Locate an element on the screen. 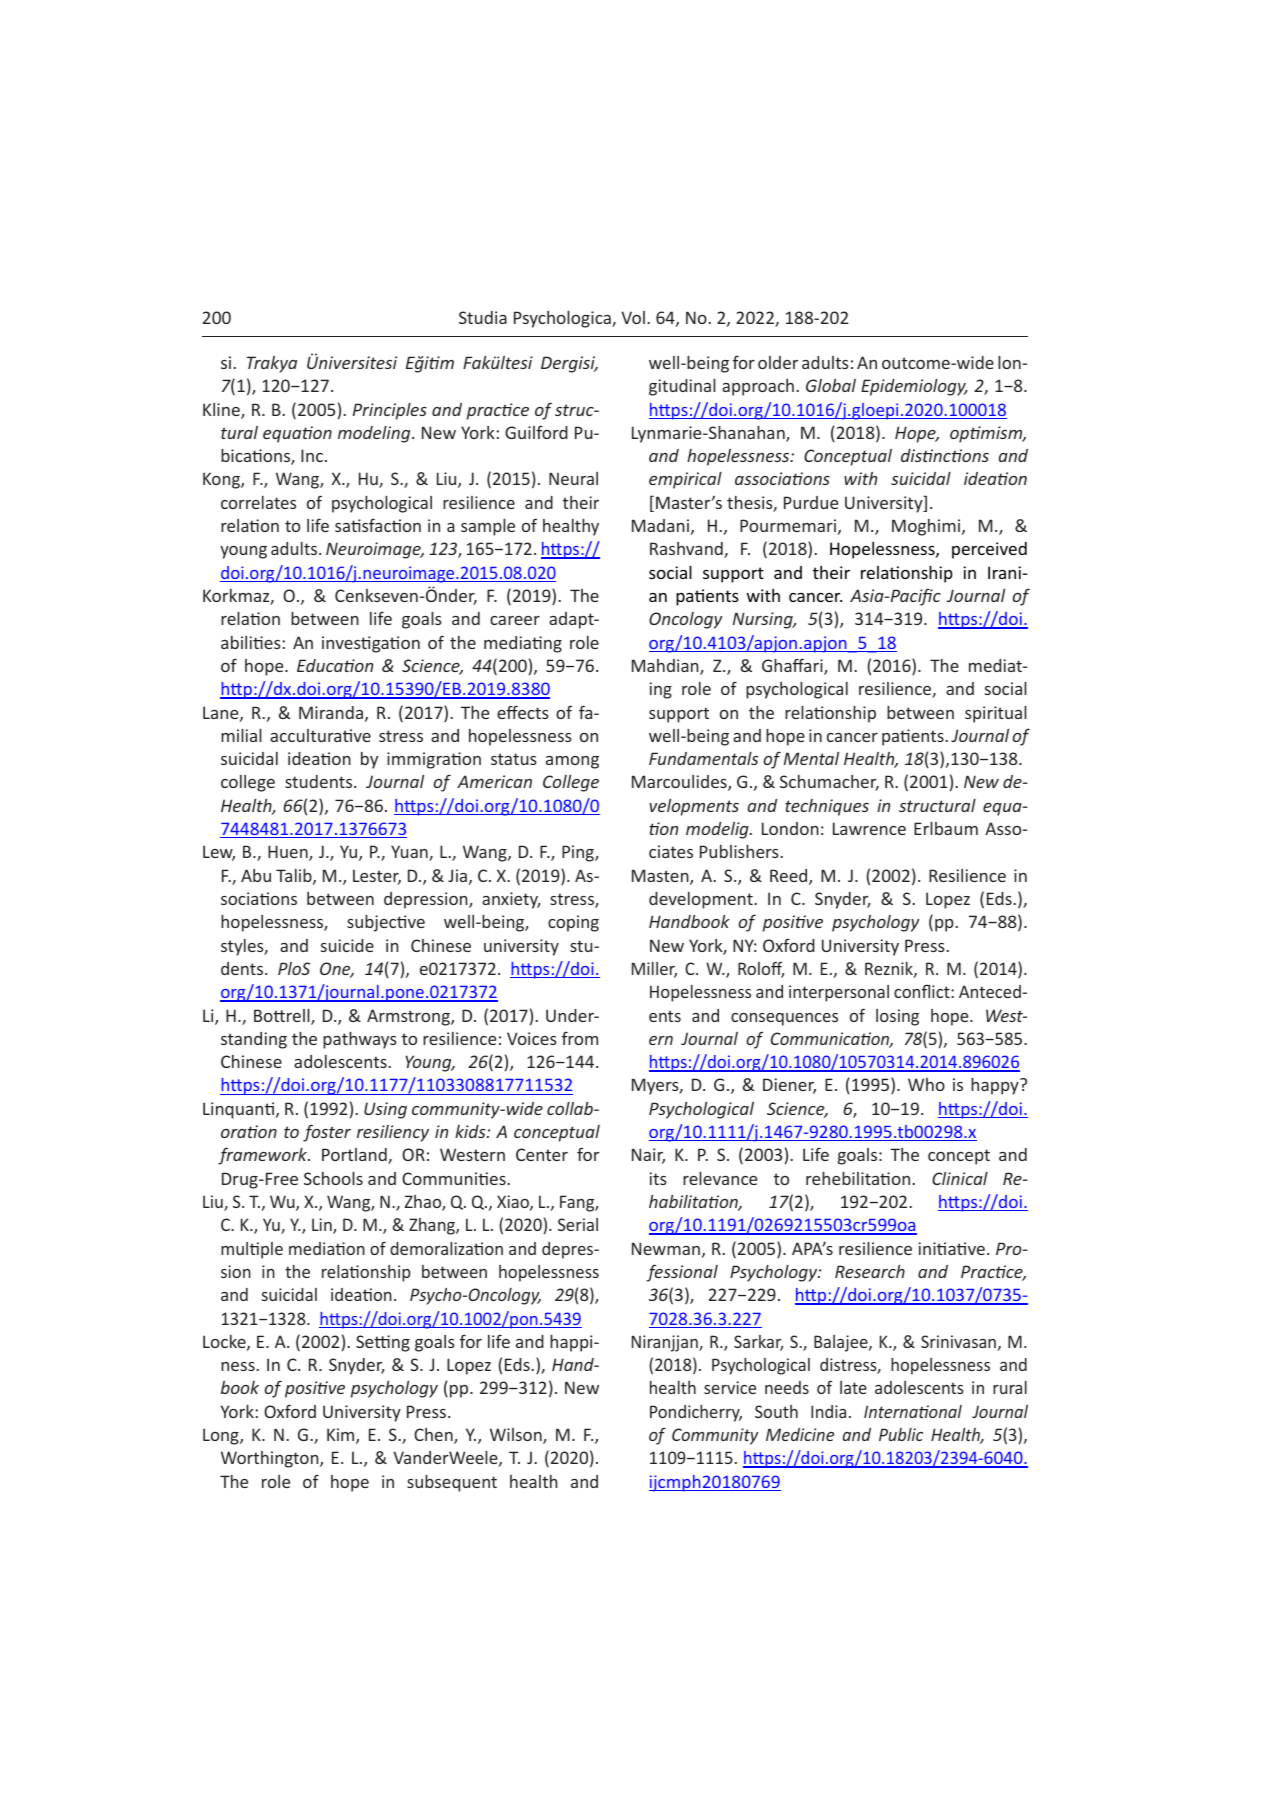 The width and height of the screenshot is (1285, 1817). Kim is located at coordinates (342, 1436).
